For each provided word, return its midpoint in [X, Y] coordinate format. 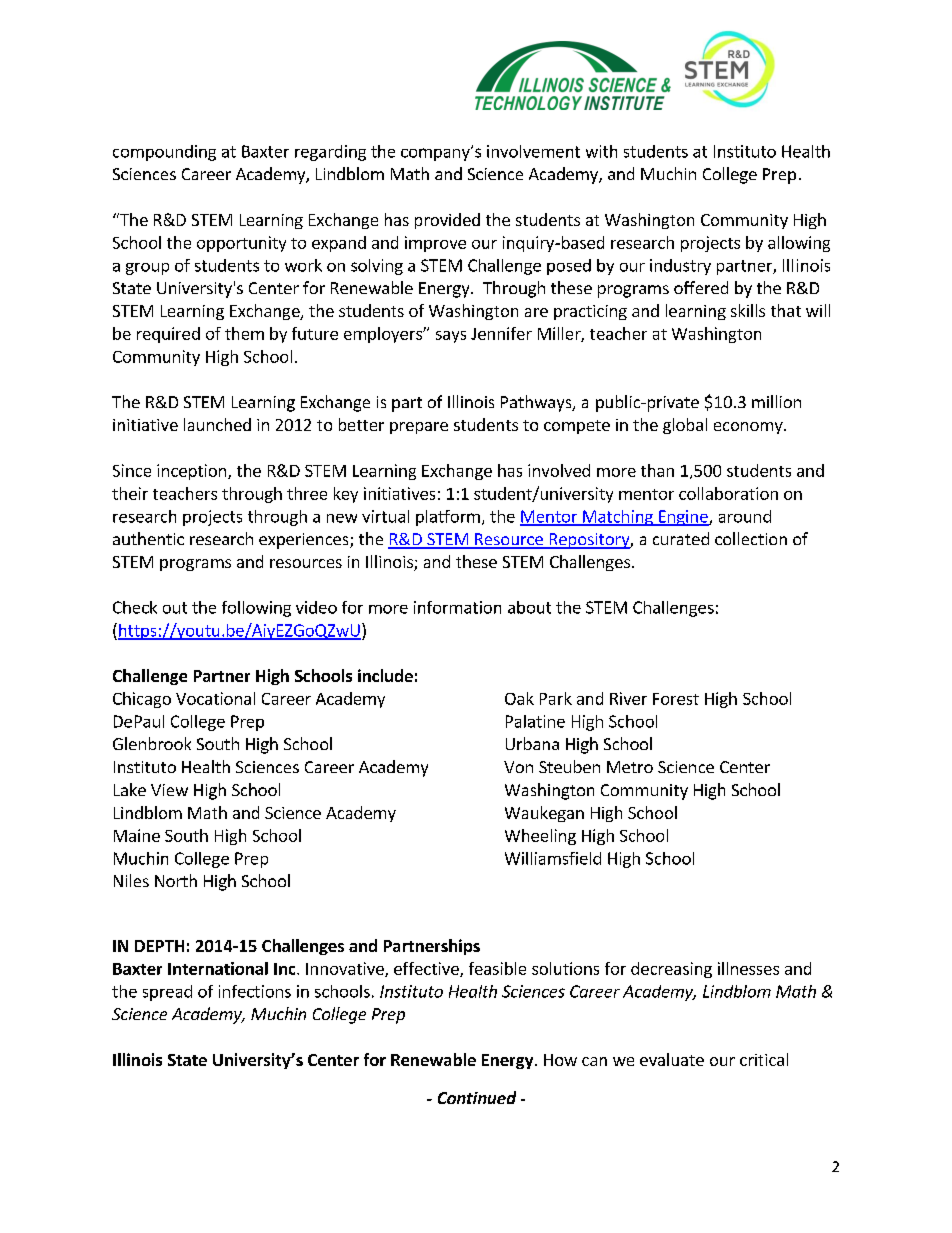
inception [193, 472]
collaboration [728, 493]
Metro [630, 767]
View [169, 790]
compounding [164, 153]
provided [447, 221]
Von [518, 767]
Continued [477, 1097]
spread [167, 993]
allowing [799, 244]
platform [448, 518]
